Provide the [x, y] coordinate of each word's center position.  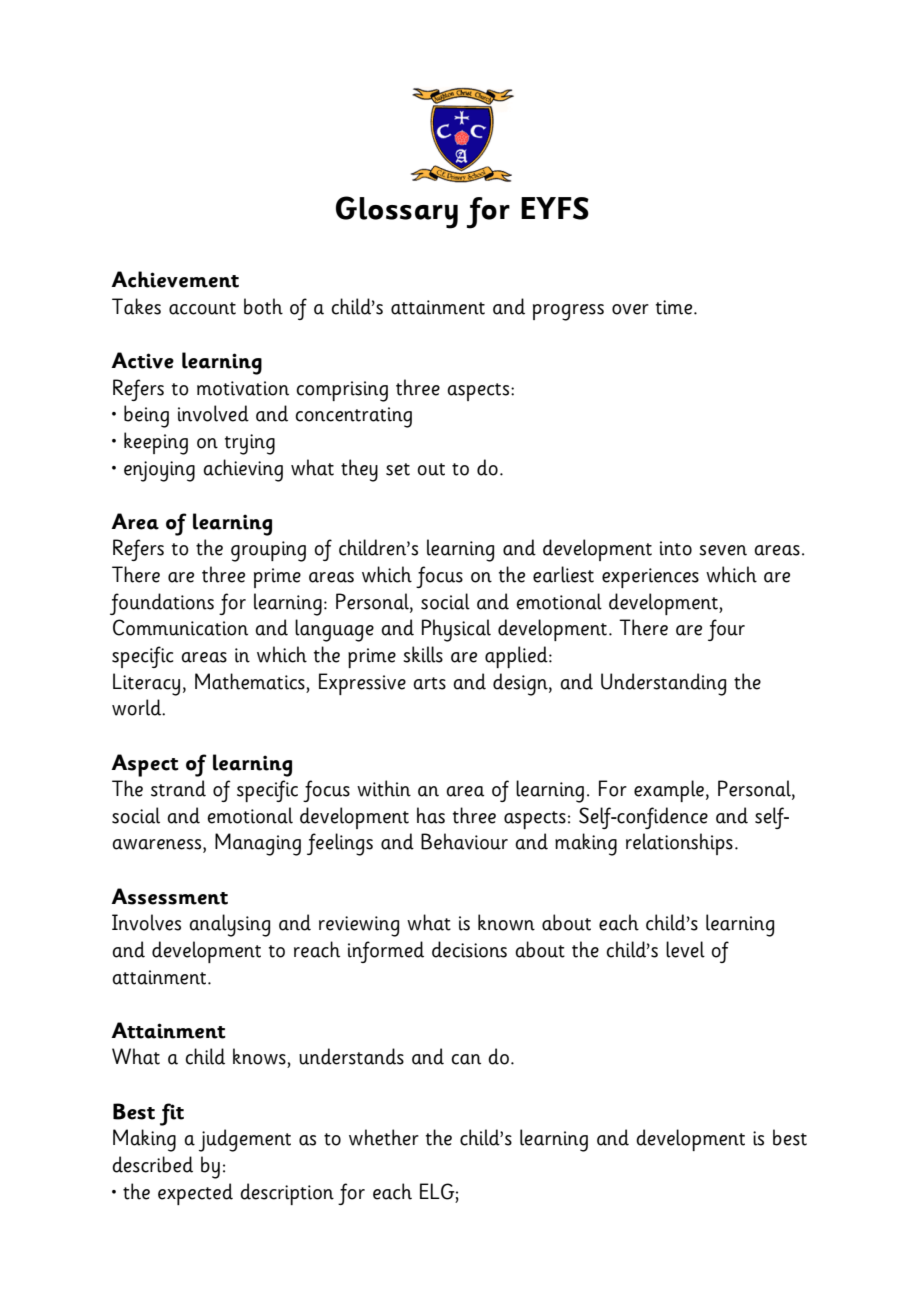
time [675, 307]
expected [195, 1194]
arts [429, 683]
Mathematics [250, 681]
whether [384, 1137]
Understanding [663, 684]
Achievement [175, 279]
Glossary [397, 212]
